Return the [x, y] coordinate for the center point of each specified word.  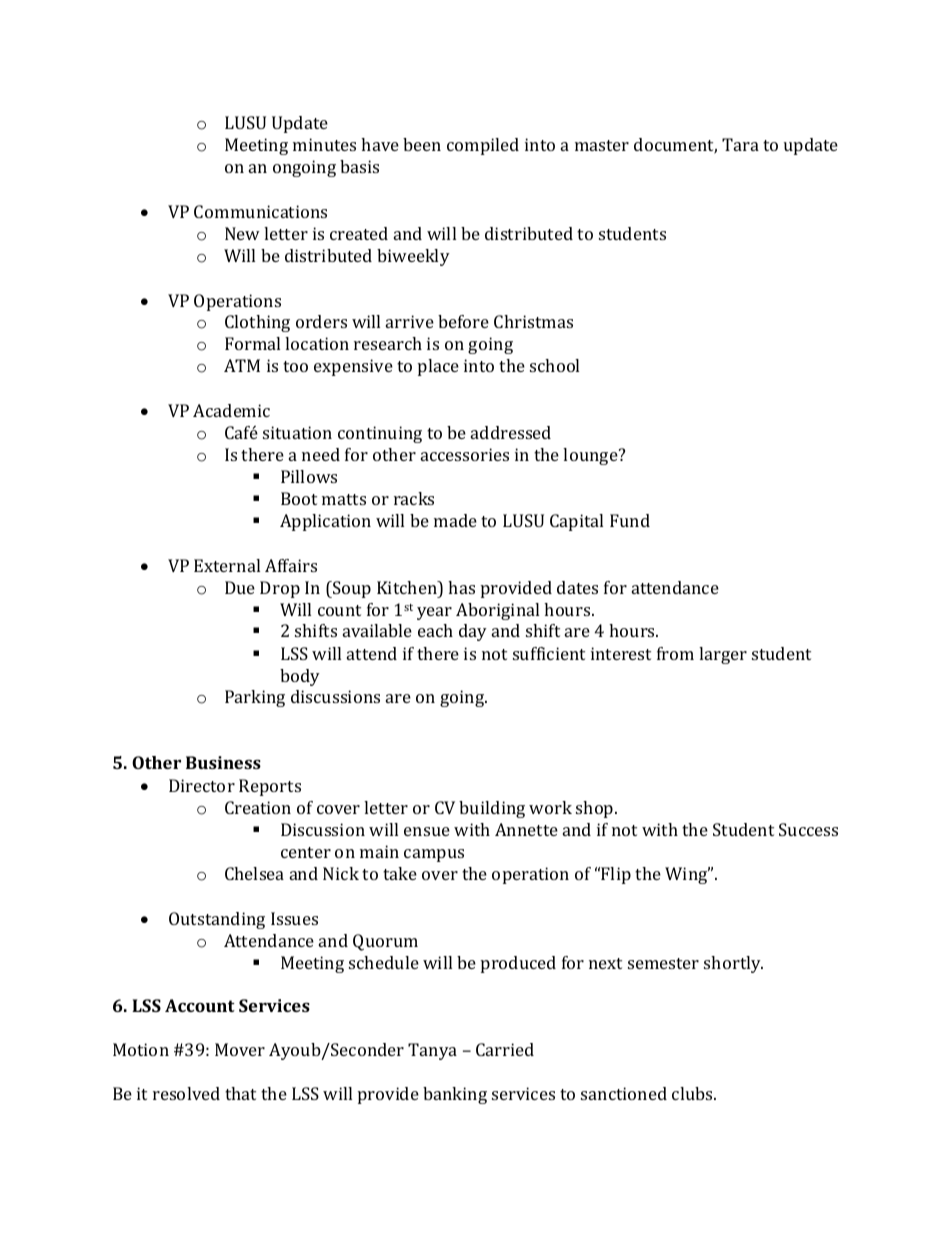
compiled [483, 146]
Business [223, 762]
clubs [693, 1093]
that [240, 1093]
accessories [465, 454]
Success [808, 829]
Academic [231, 410]
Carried [505, 1049]
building [492, 809]
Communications [260, 211]
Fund [630, 520]
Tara [740, 144]
